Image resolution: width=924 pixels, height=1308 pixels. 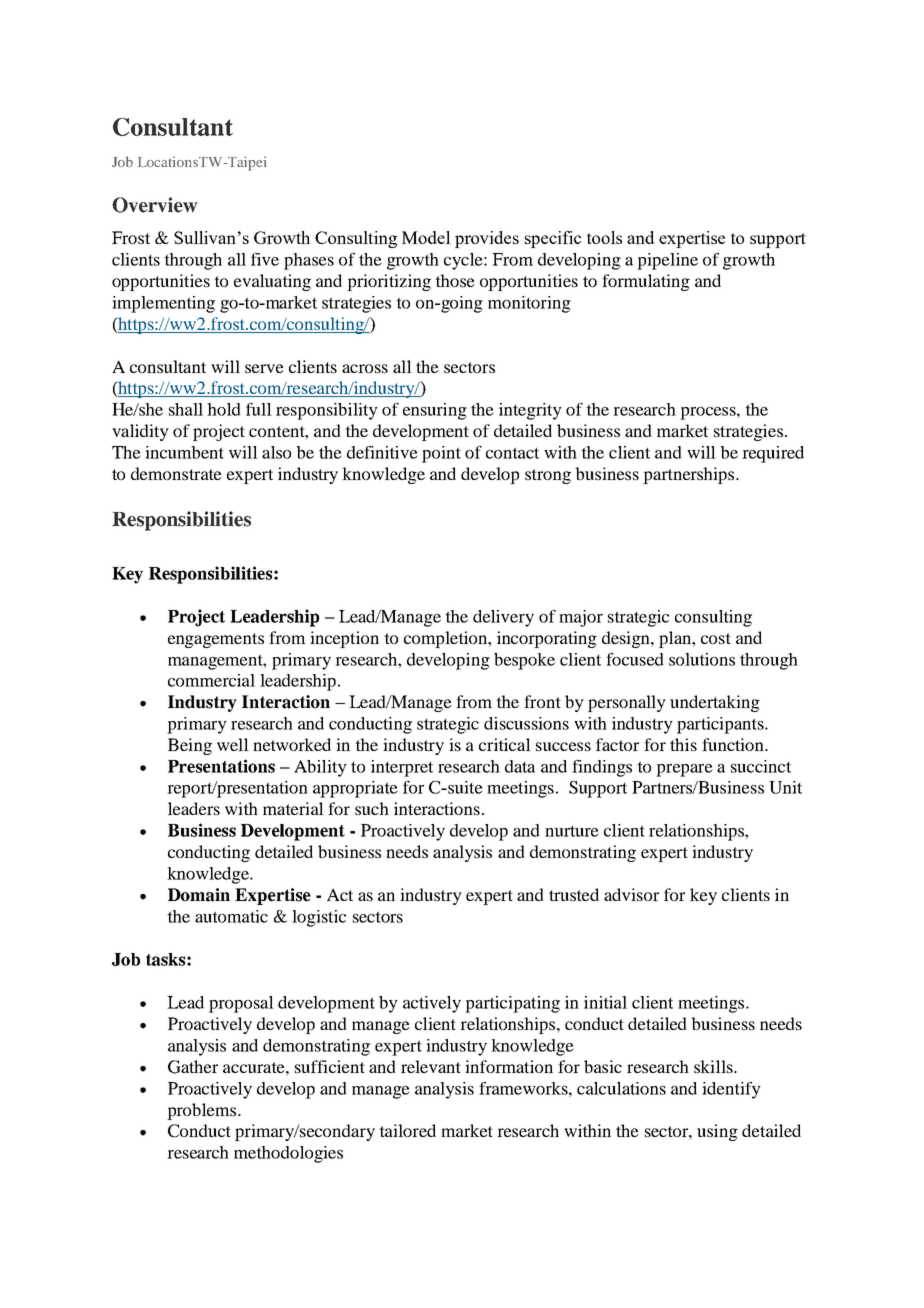 I want to click on solutions, so click(x=702, y=659).
